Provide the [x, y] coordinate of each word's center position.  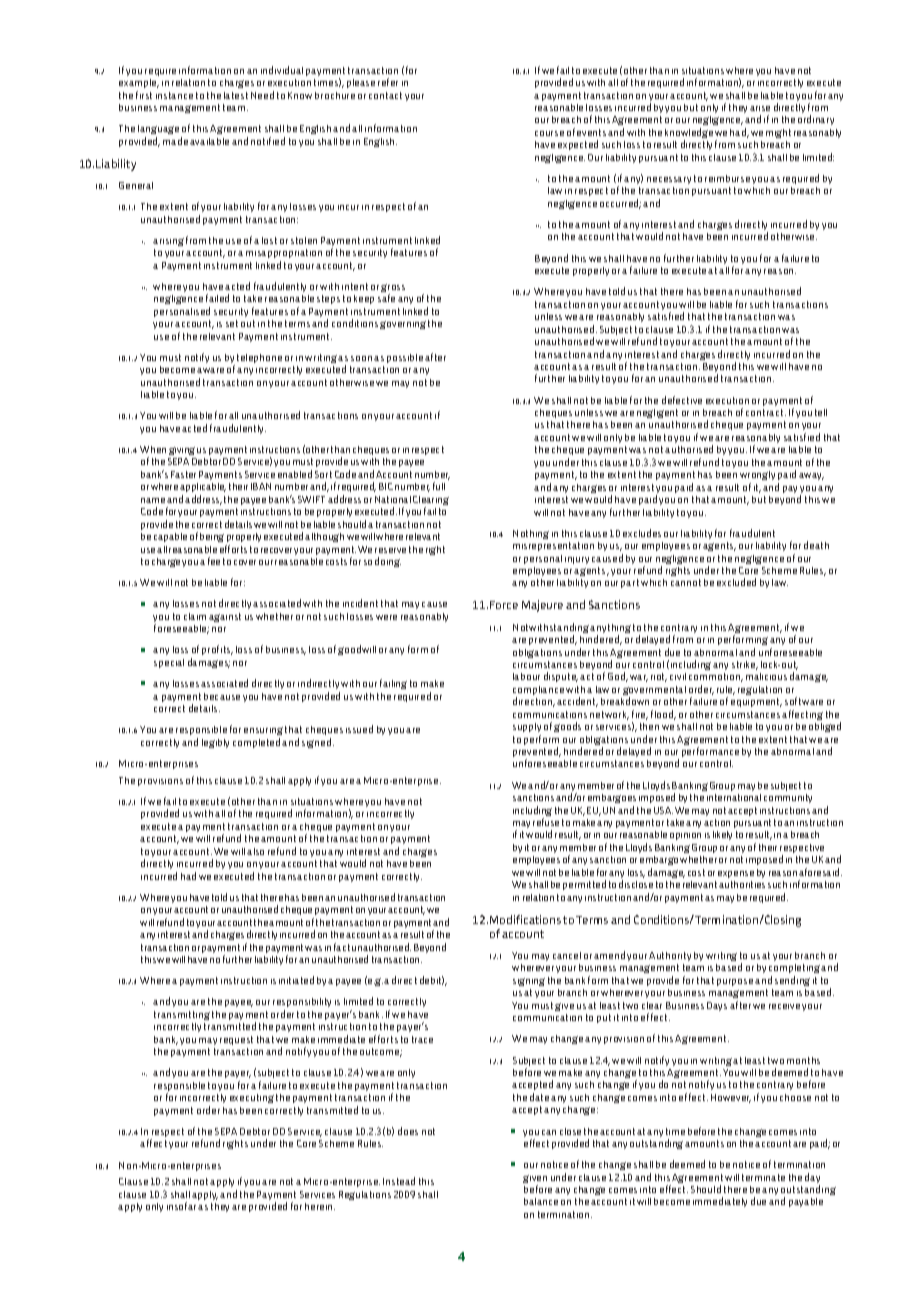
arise [760, 108]
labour [526, 676]
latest [236, 95]
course [549, 133]
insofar [181, 1206]
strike [745, 665]
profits [217, 650]
